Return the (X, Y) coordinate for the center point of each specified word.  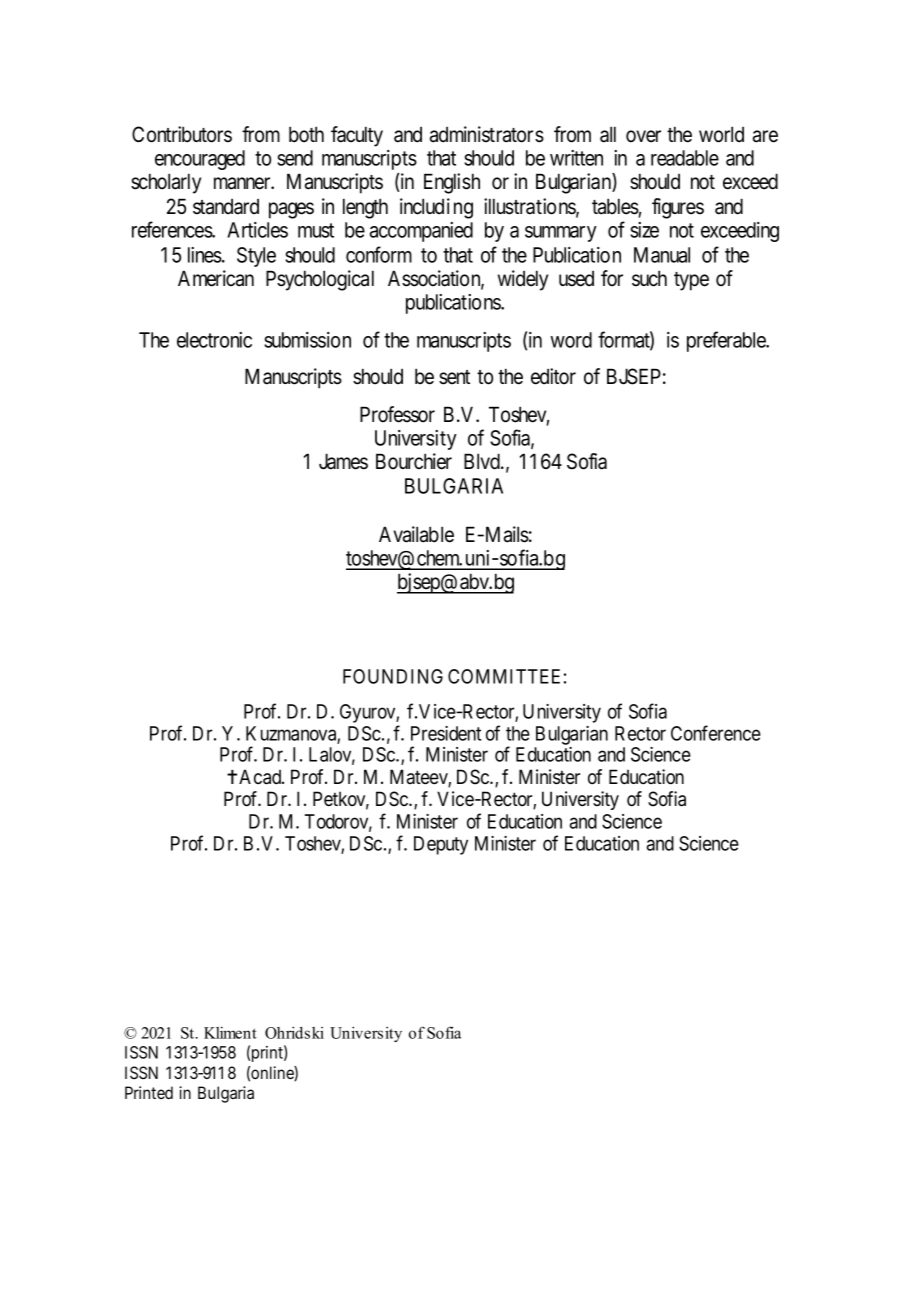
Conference (716, 733)
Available (416, 534)
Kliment (230, 1032)
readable (685, 158)
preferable (727, 341)
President (446, 733)
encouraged (200, 160)
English (452, 183)
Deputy (441, 845)
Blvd (483, 461)
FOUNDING (393, 676)
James (343, 461)
